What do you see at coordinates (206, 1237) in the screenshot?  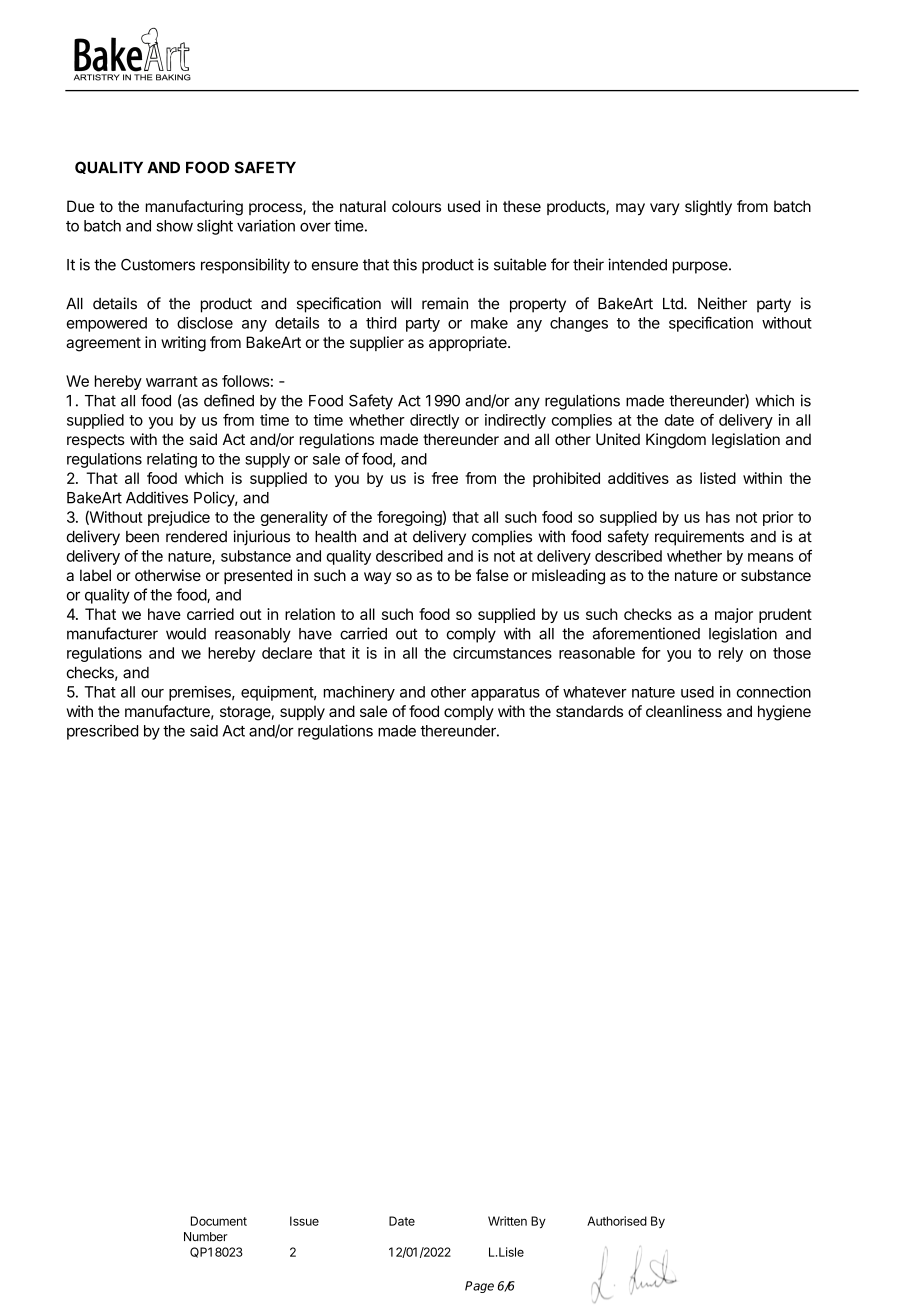 I see `Number` at bounding box center [206, 1237].
